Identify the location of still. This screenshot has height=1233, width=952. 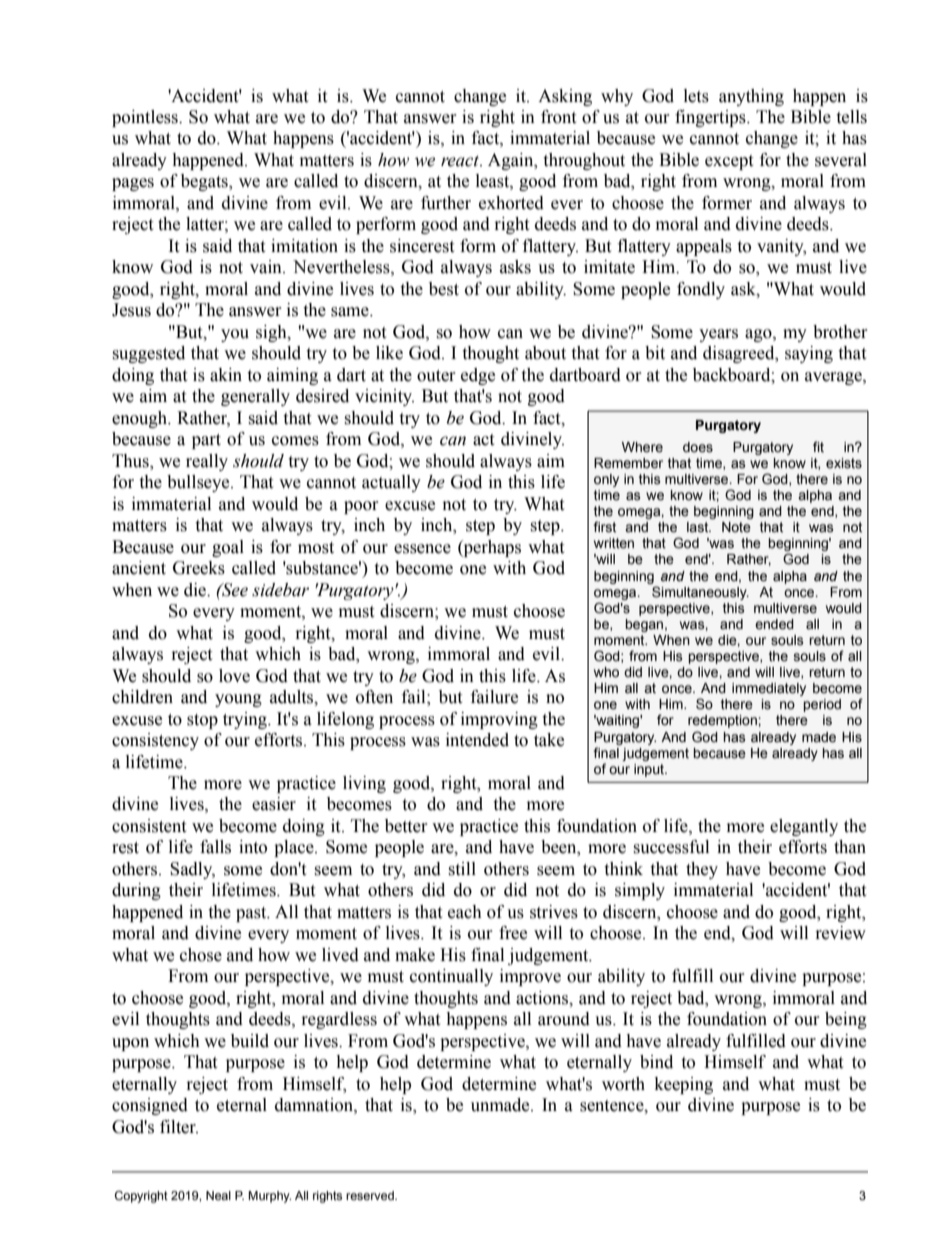
(462, 869).
